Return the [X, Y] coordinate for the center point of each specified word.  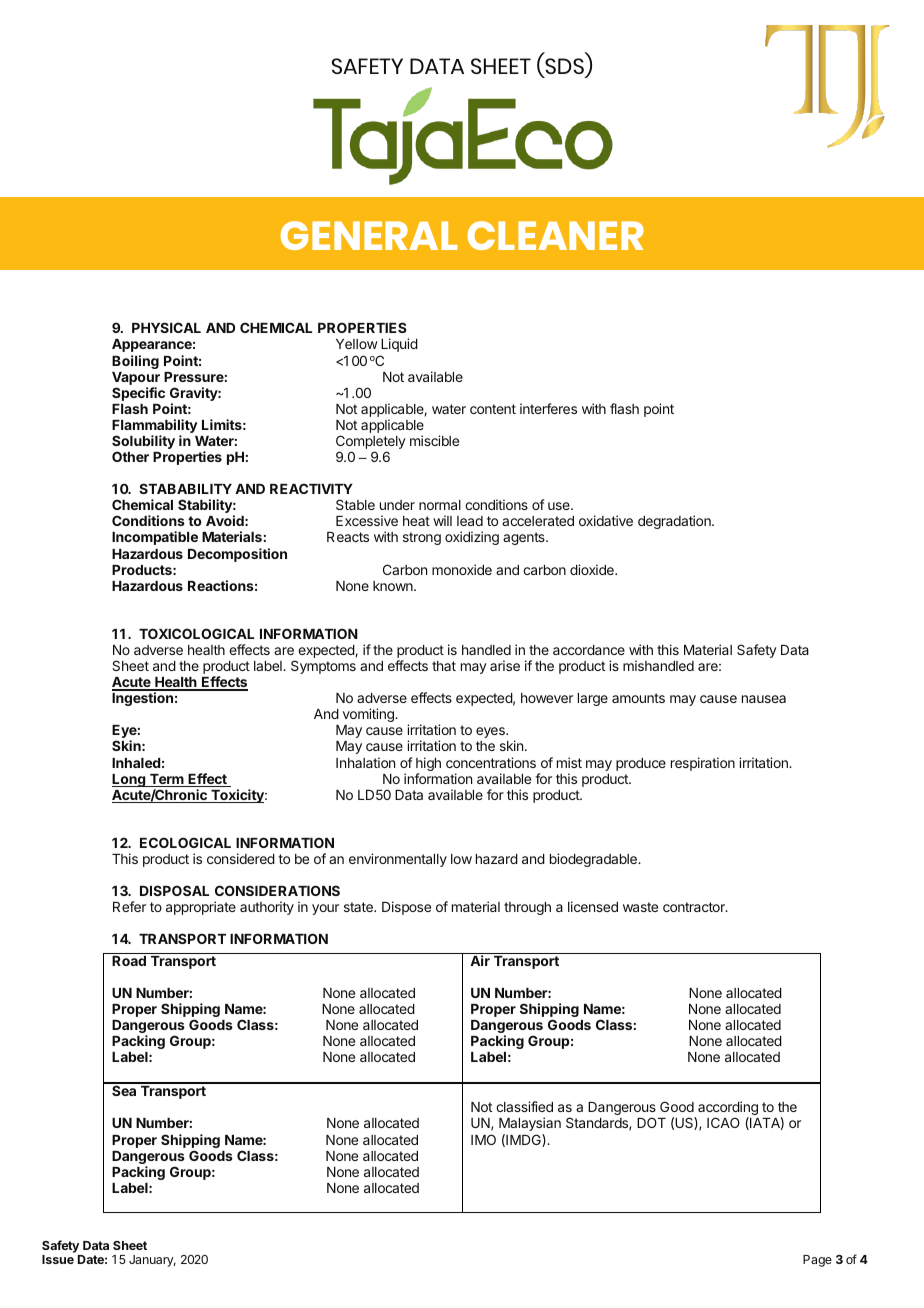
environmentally [398, 860]
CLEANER [556, 235]
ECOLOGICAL [185, 842]
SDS [564, 68]
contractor [695, 907]
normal [440, 505]
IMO [483, 1139]
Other [130, 456]
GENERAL [369, 235]
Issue [58, 1259]
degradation [675, 522]
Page [817, 1261]
